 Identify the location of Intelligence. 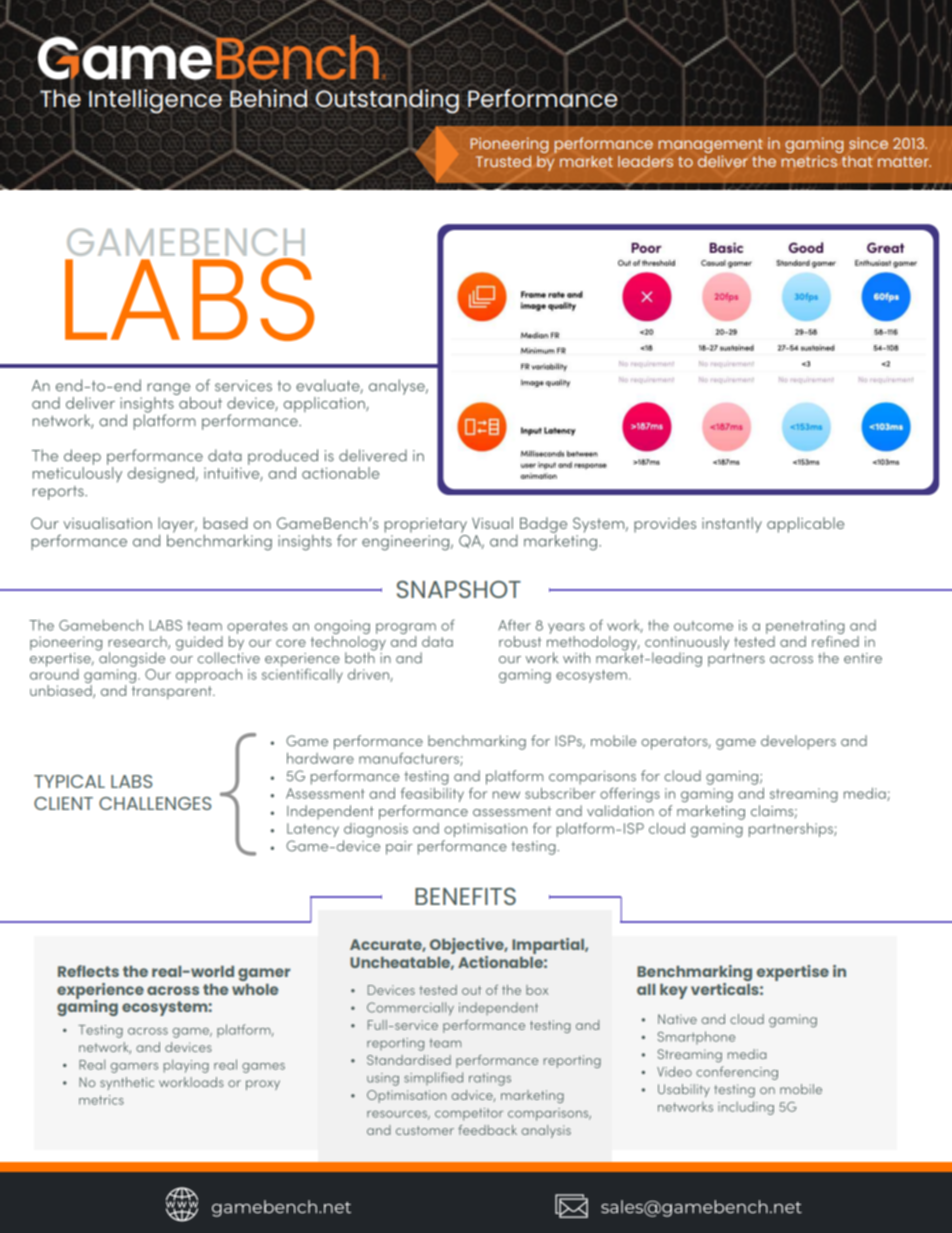
(155, 101).
